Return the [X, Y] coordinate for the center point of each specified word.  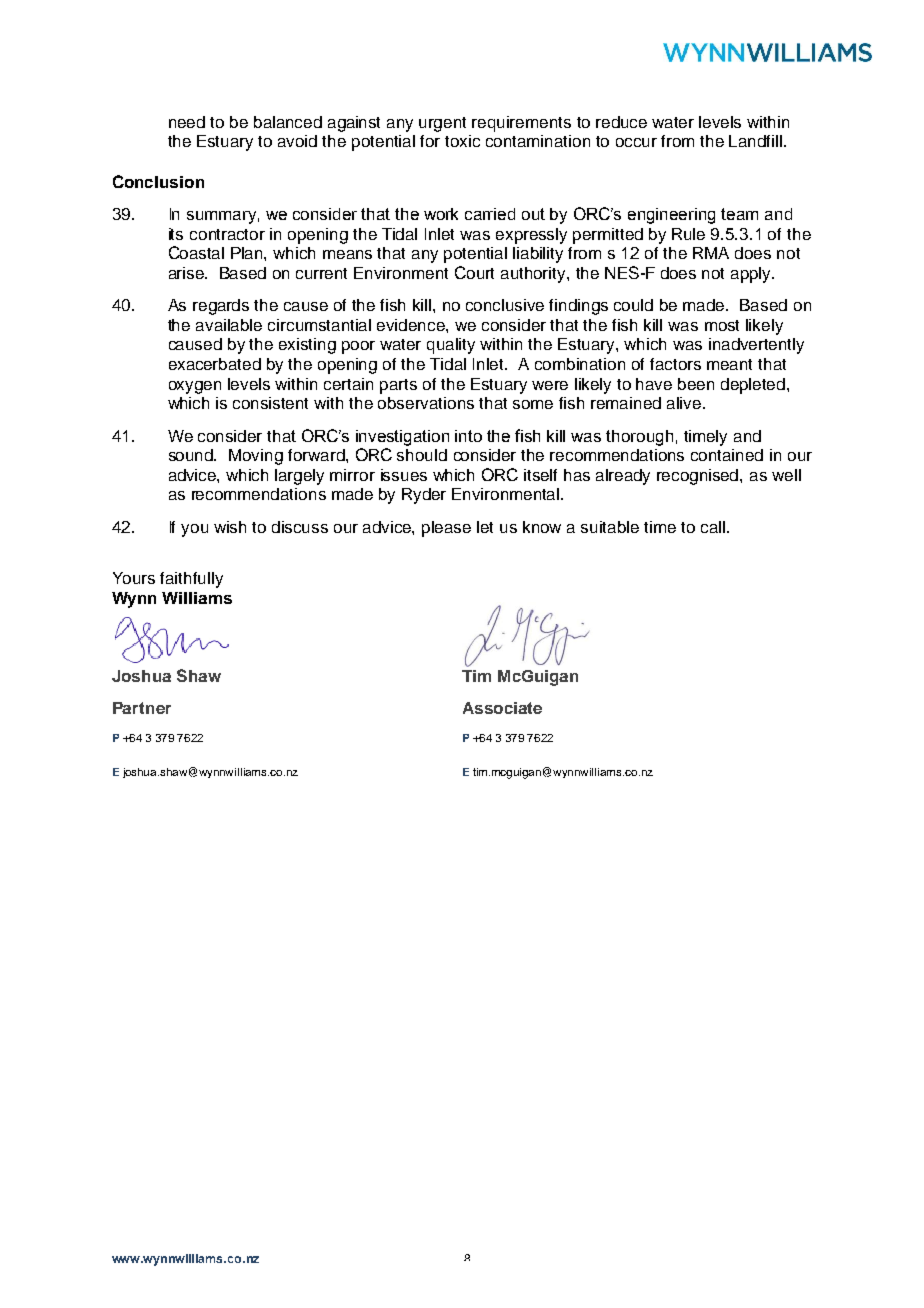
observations [426, 403]
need [187, 122]
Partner [142, 708]
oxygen [195, 387]
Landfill [757, 141]
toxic [462, 141]
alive [685, 403]
